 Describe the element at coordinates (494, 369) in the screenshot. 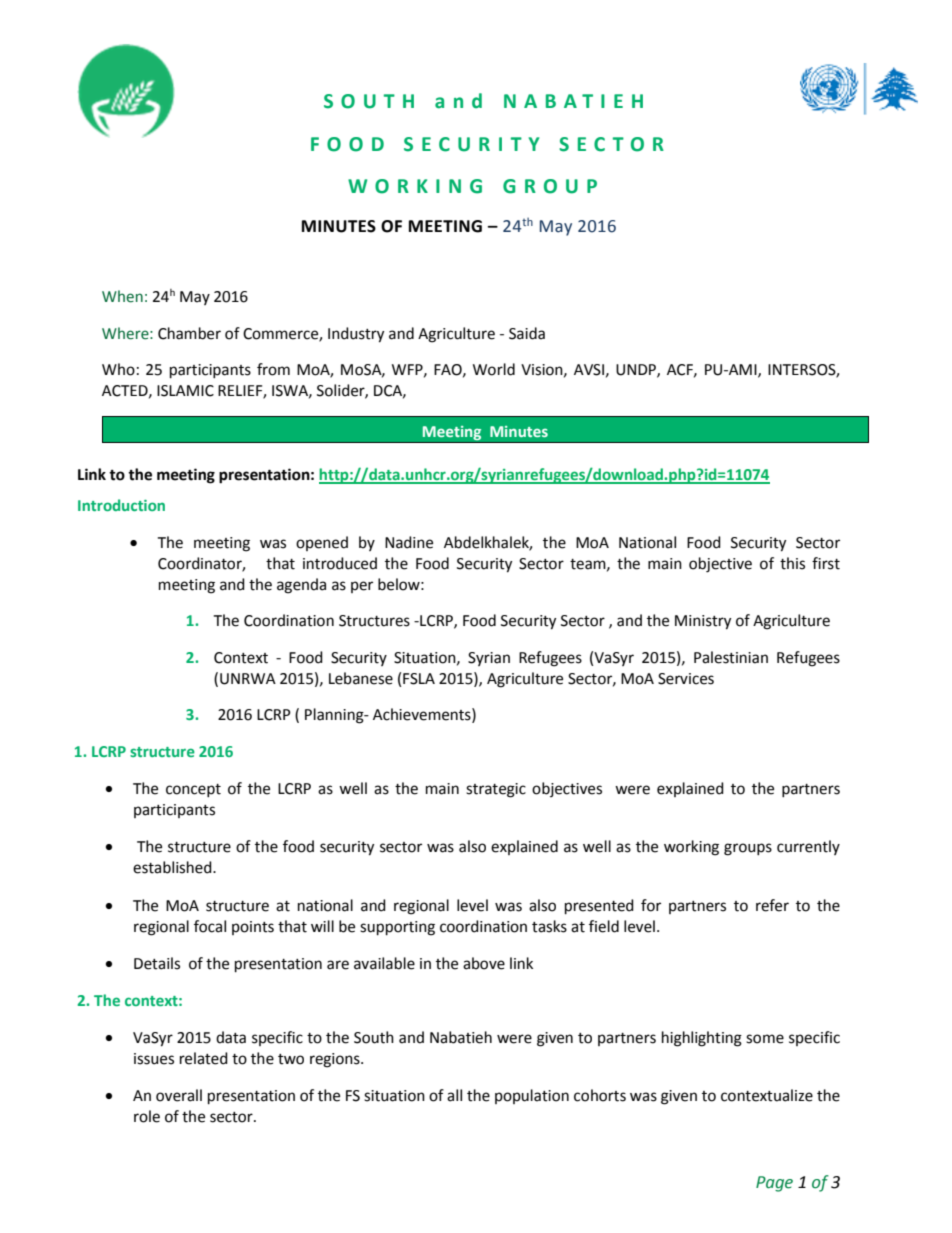

I see `World` at that location.
